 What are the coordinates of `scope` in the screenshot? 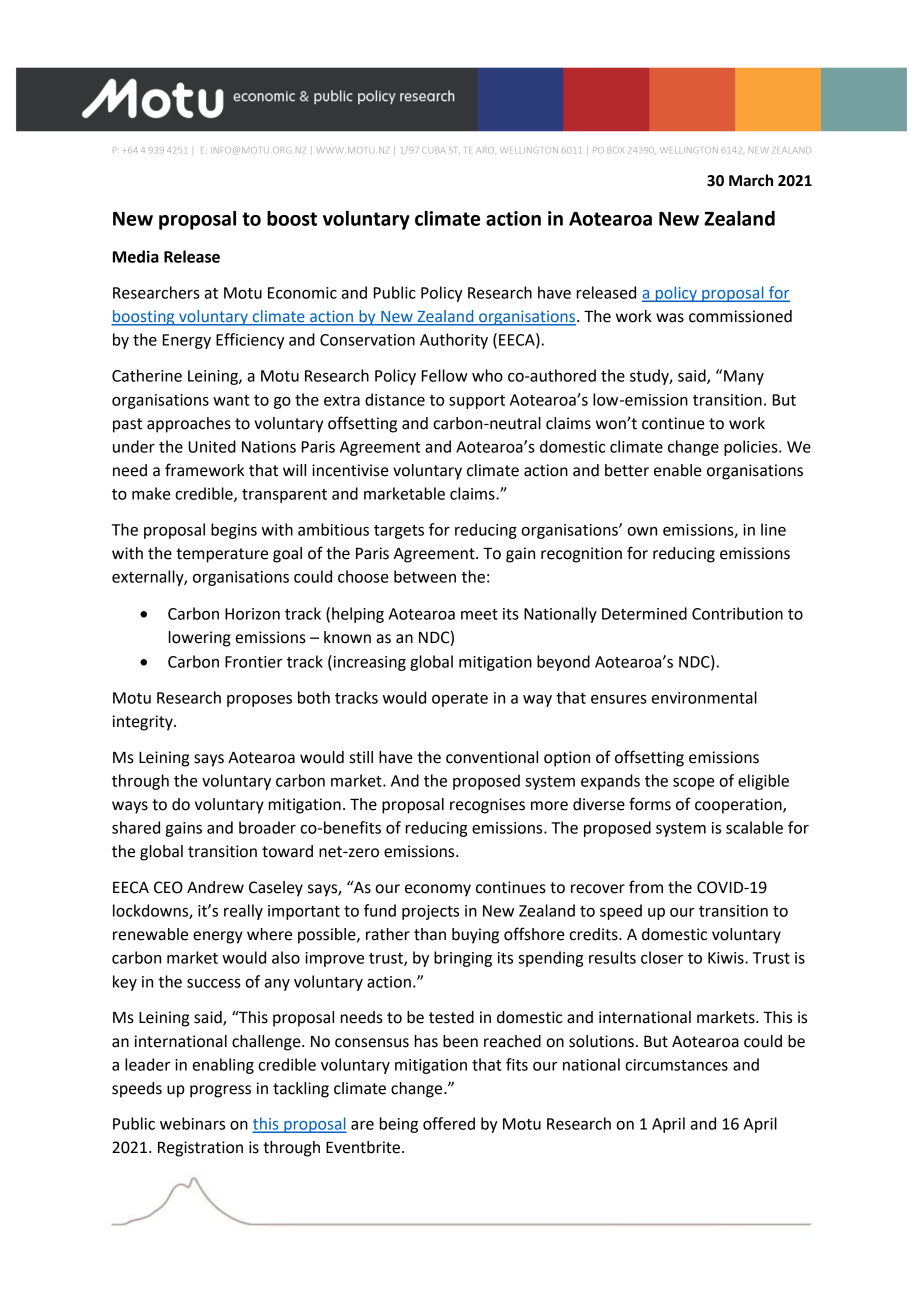 It's located at (694, 784).
